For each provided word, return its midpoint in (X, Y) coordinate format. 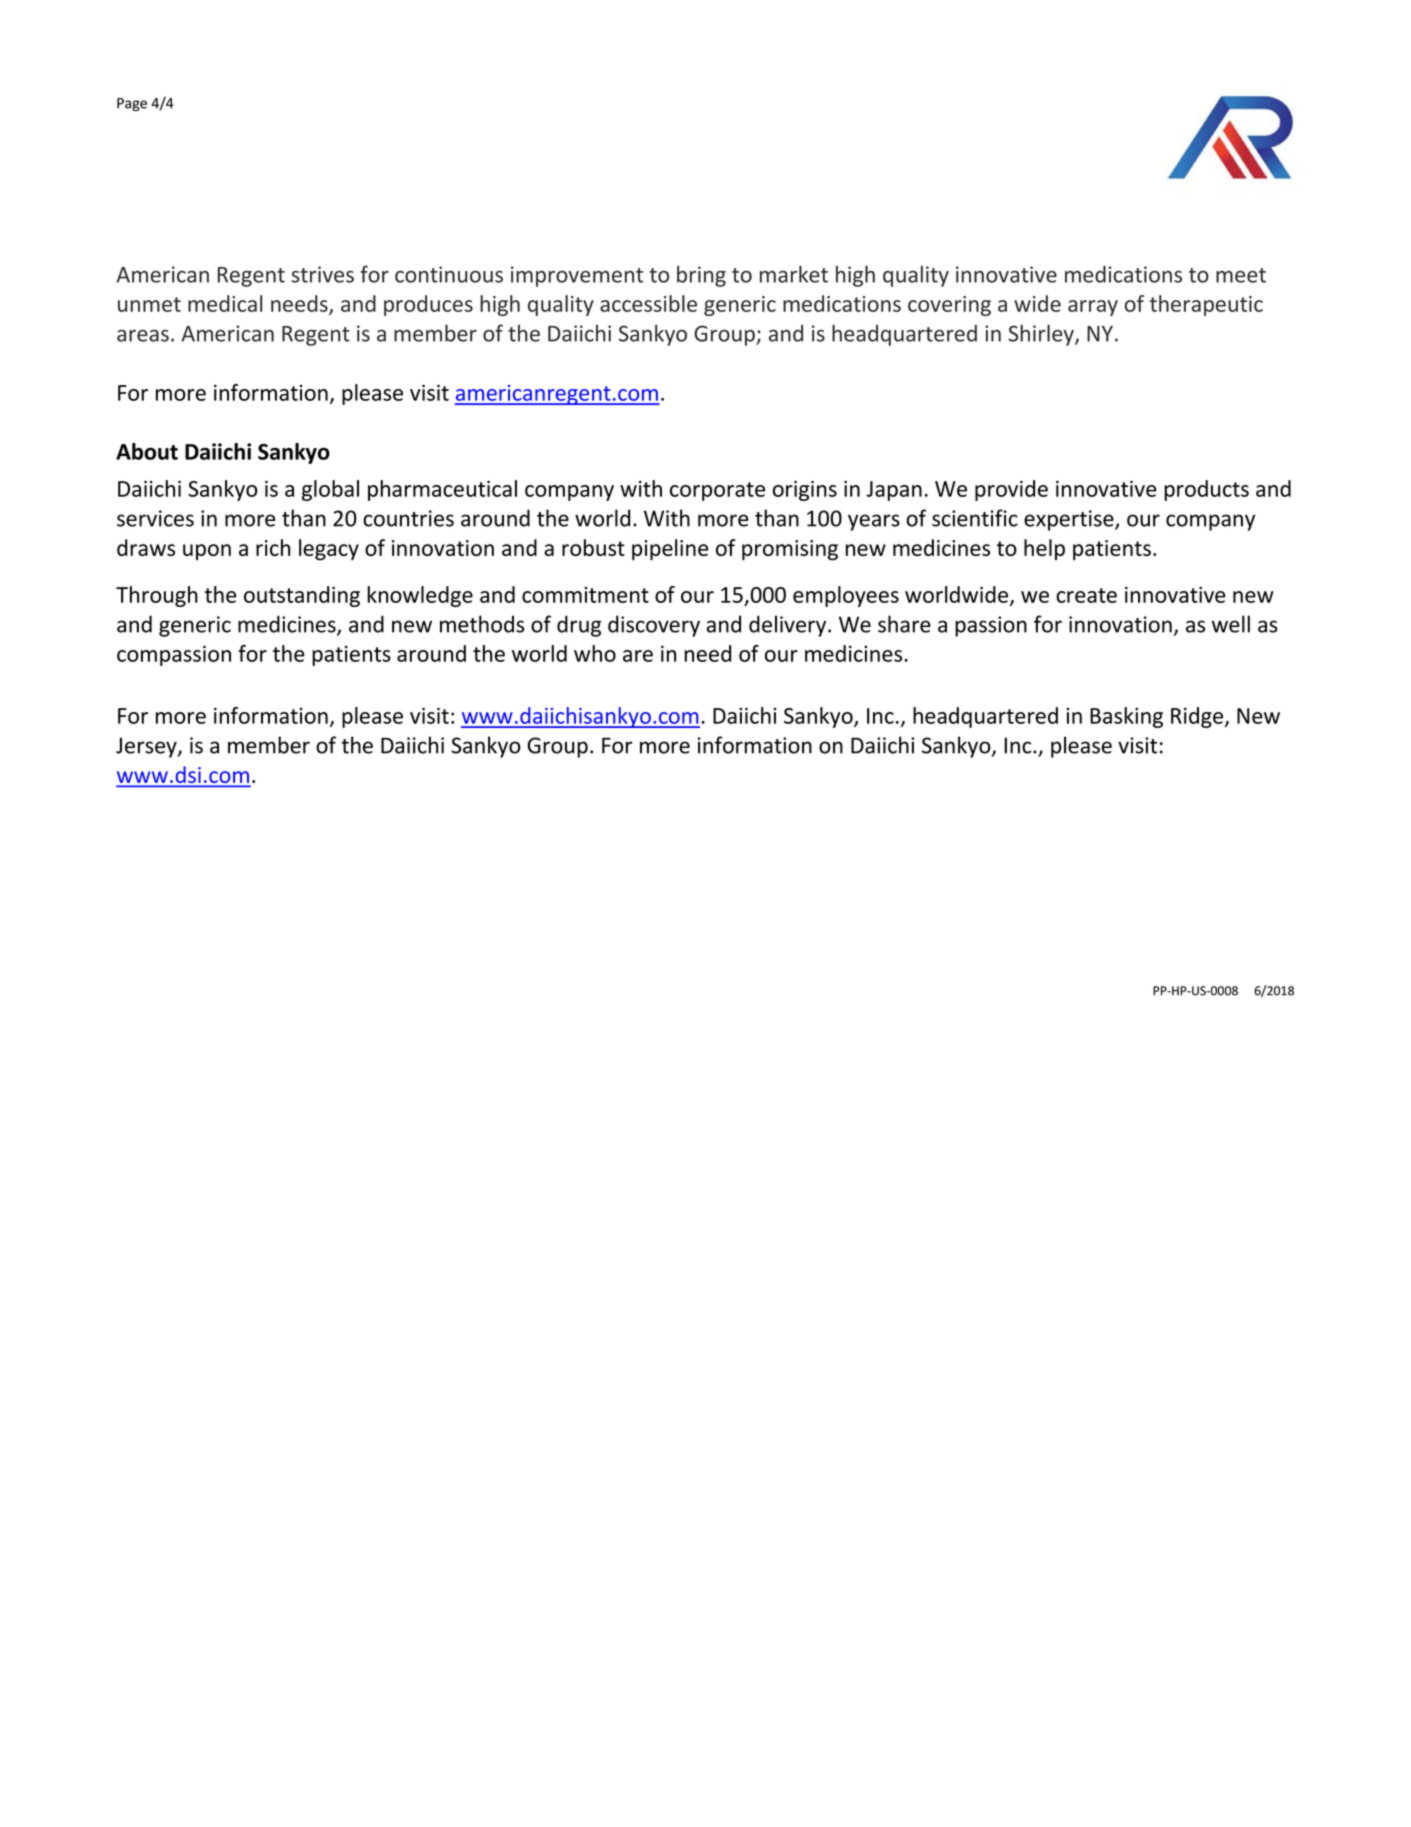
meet (1241, 275)
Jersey (147, 747)
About (147, 451)
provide (1011, 490)
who (595, 653)
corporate (717, 491)
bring (701, 276)
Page (132, 104)
